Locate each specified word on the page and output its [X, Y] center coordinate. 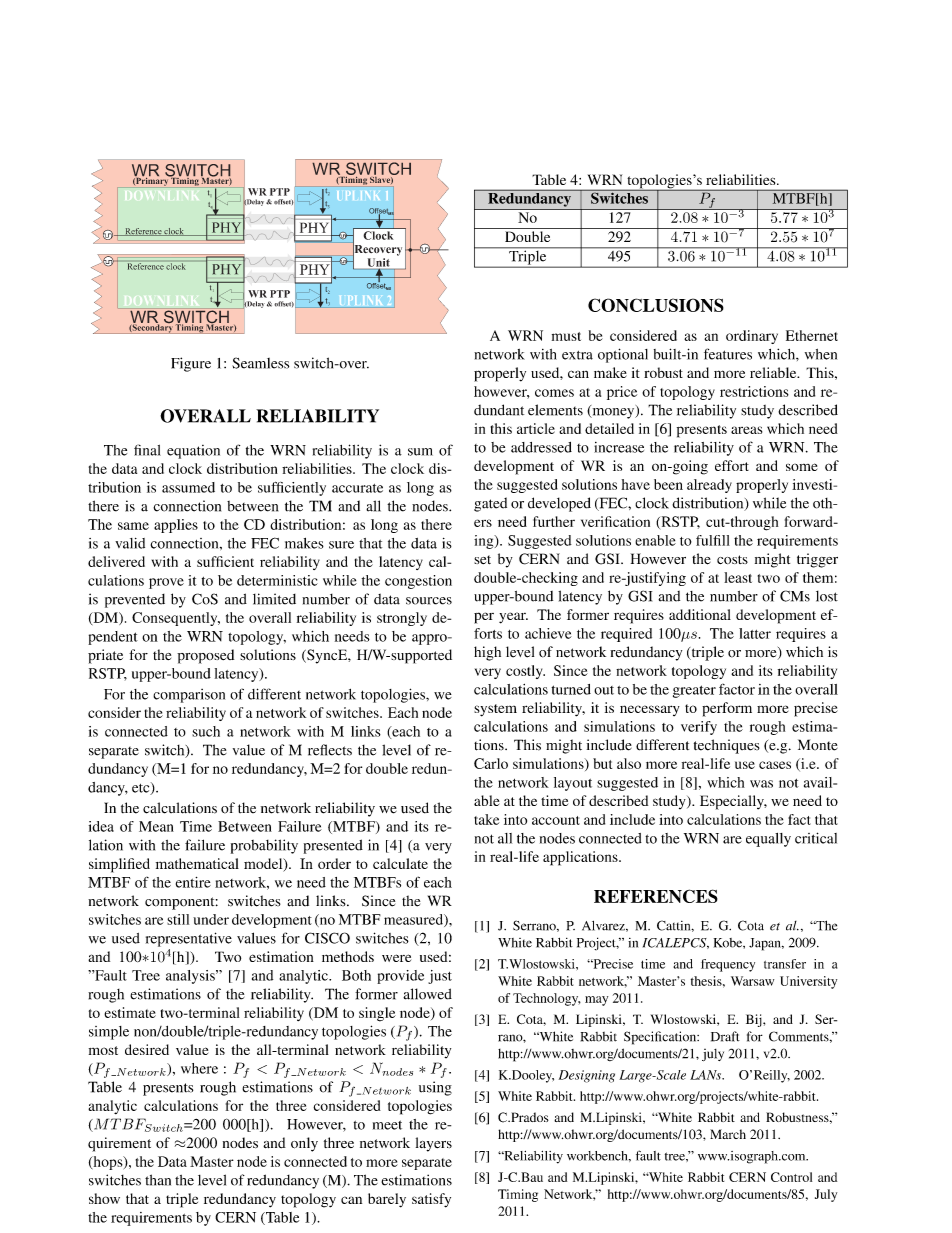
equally [768, 840]
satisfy [431, 1200]
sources [429, 601]
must [566, 336]
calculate [400, 863]
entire [193, 882]
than [158, 1180]
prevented [135, 601]
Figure [191, 364]
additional [700, 614]
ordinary [752, 337]
